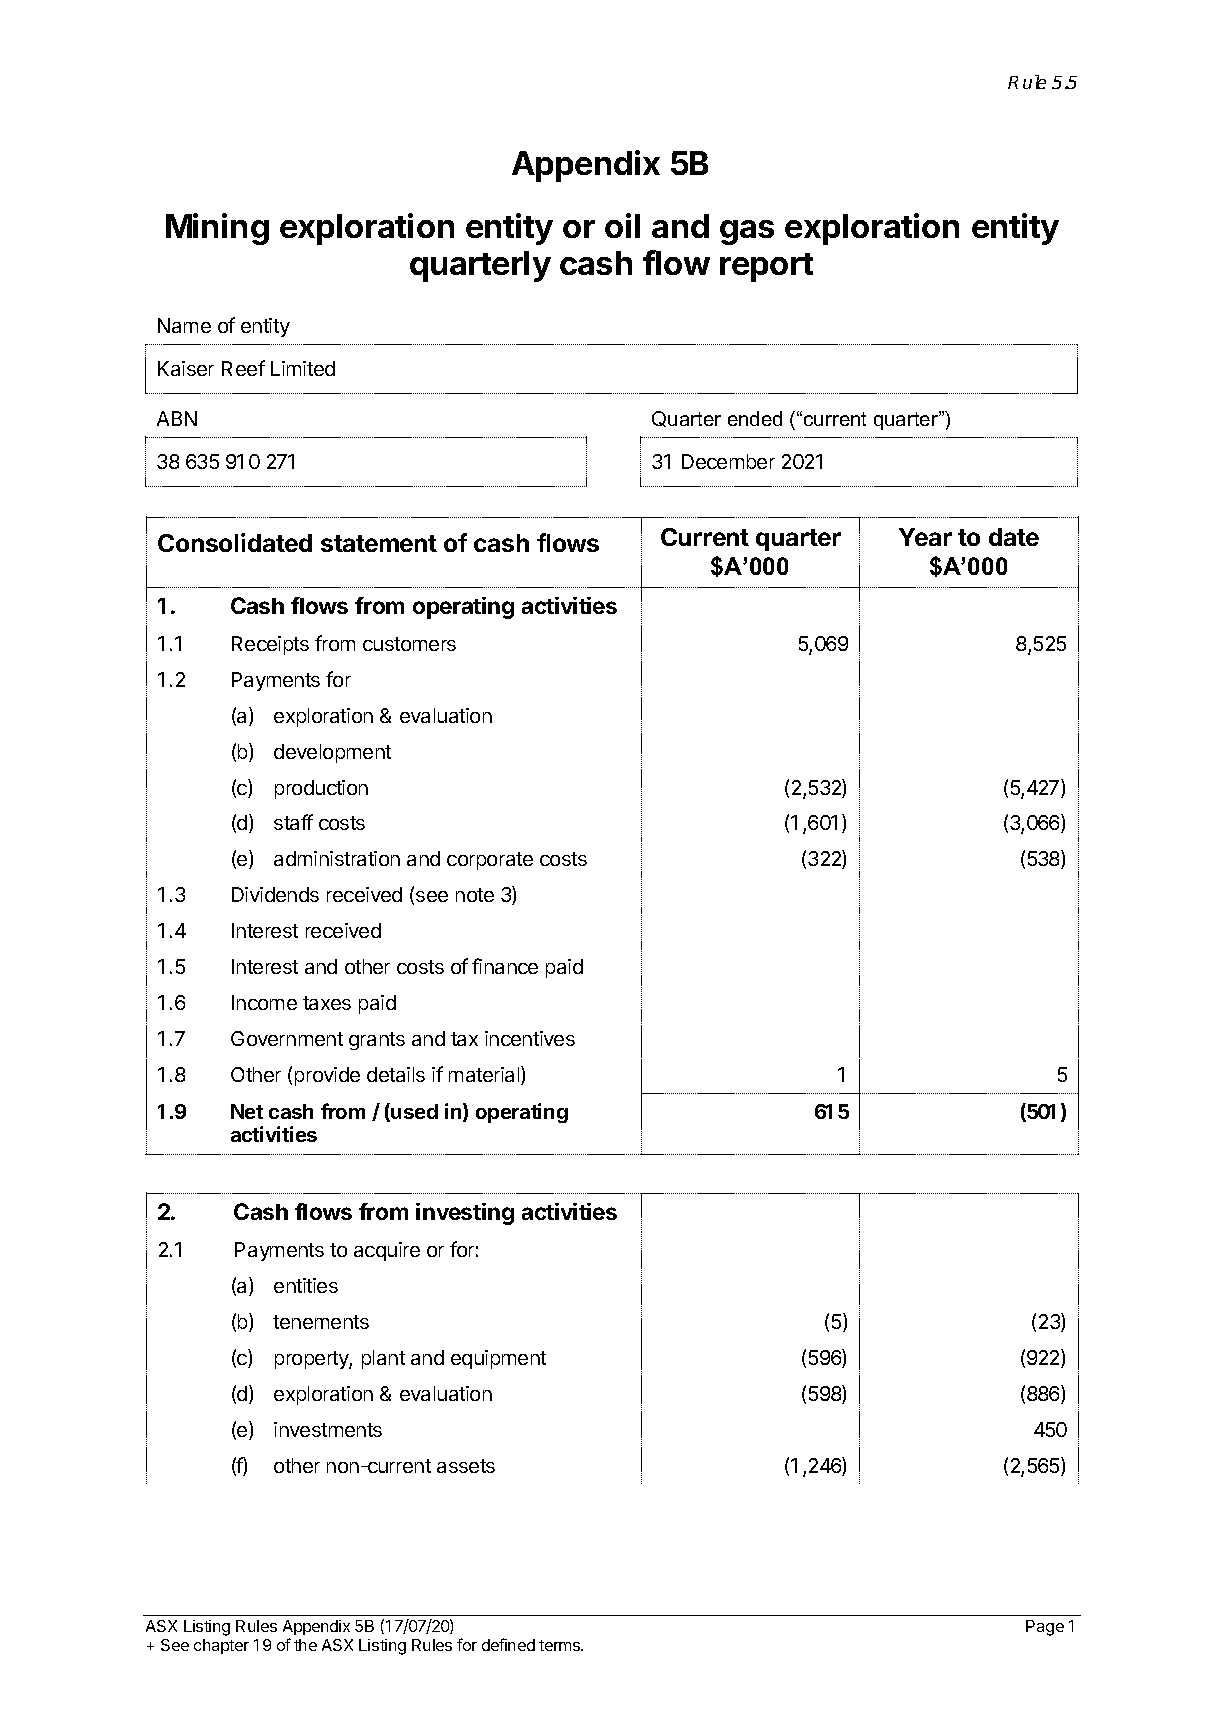  Describe the element at coordinates (766, 267) in the image. I see `report` at that location.
